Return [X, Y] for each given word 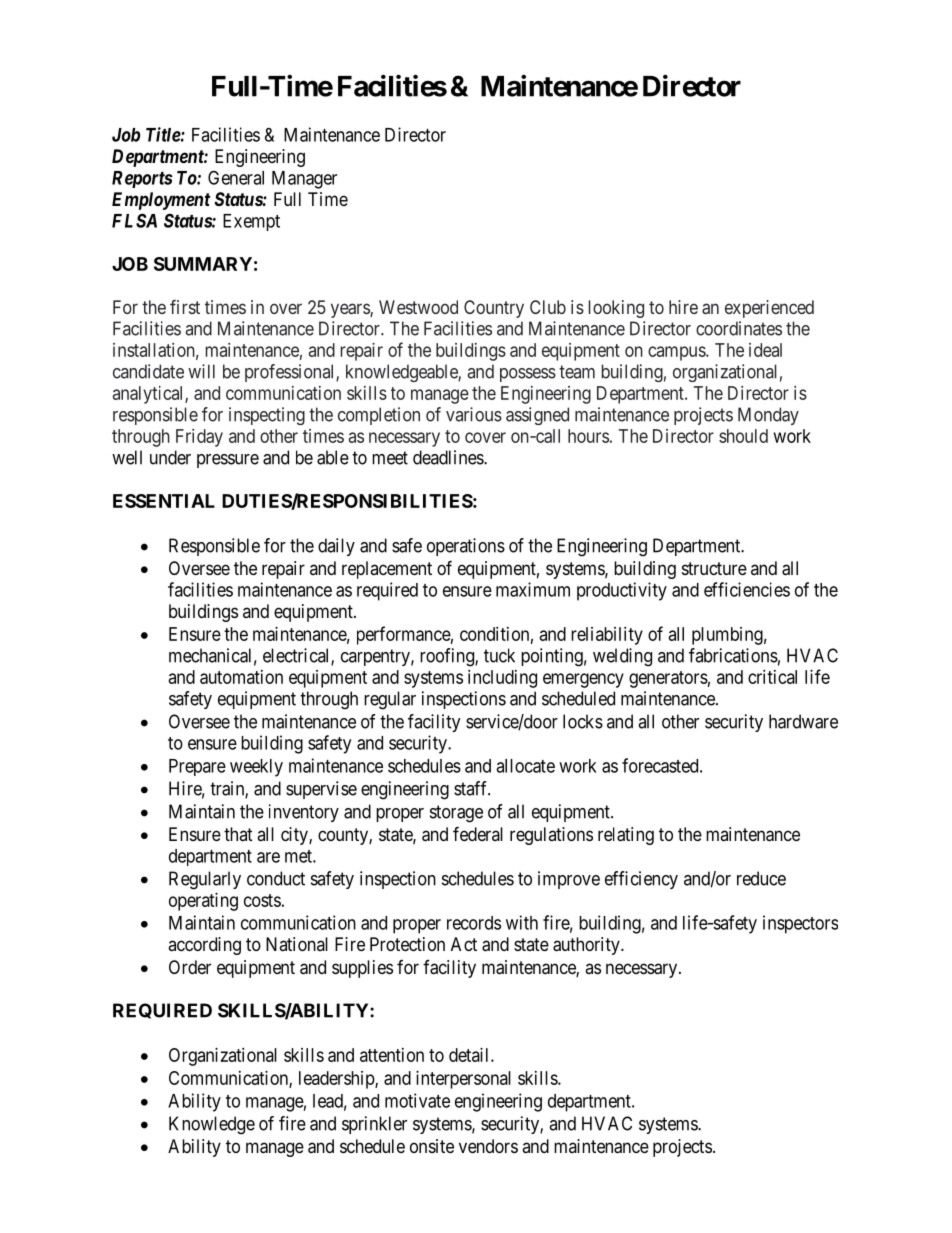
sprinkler [374, 1125]
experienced [769, 309]
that [238, 834]
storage [456, 814]
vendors [488, 1146]
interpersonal [463, 1080]
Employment [161, 201]
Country [494, 309]
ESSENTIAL [164, 501]
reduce [761, 878]
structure [714, 568]
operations [466, 547]
